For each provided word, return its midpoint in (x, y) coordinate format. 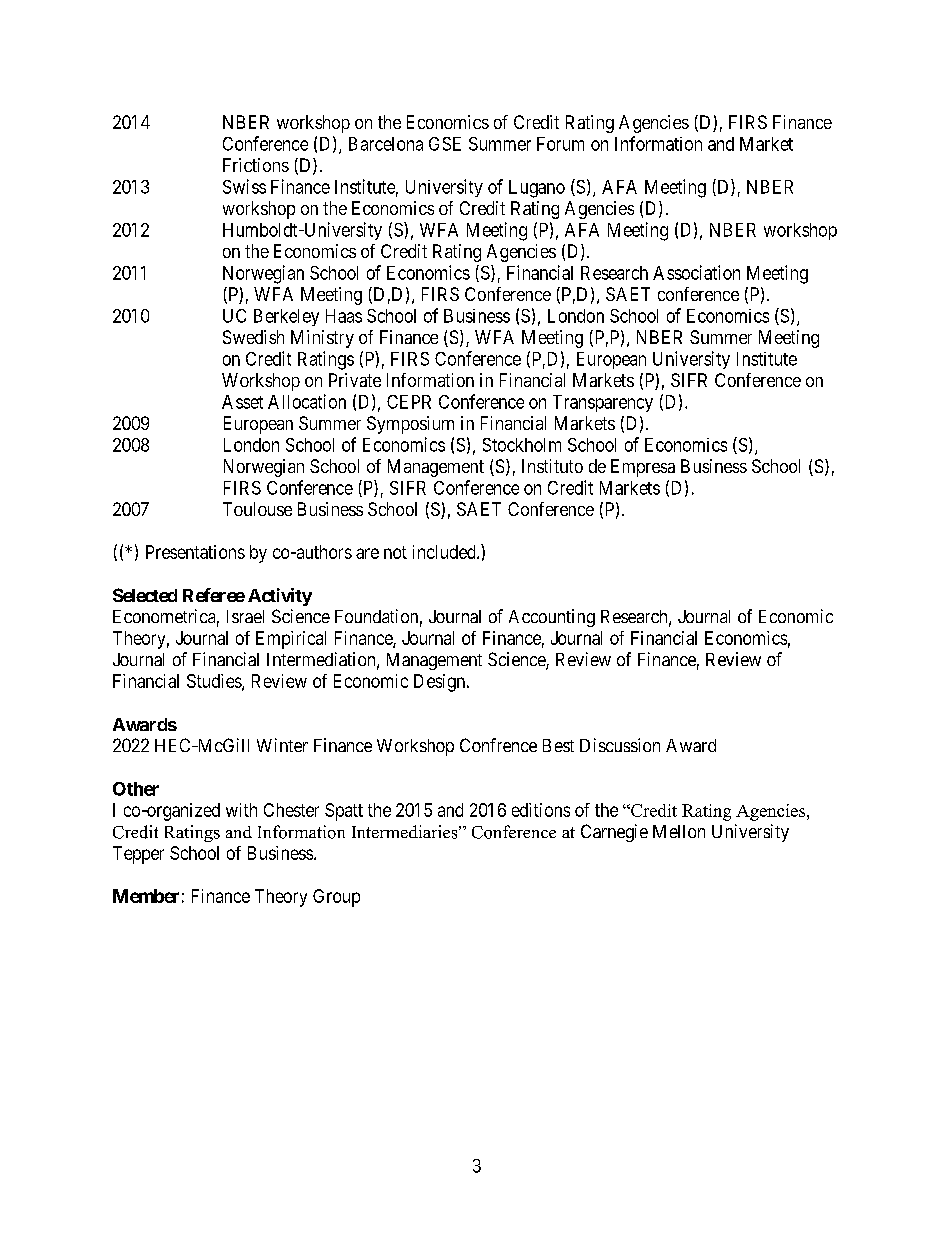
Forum (560, 144)
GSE (445, 144)
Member (146, 896)
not (395, 552)
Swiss (244, 186)
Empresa (643, 468)
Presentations (195, 552)
